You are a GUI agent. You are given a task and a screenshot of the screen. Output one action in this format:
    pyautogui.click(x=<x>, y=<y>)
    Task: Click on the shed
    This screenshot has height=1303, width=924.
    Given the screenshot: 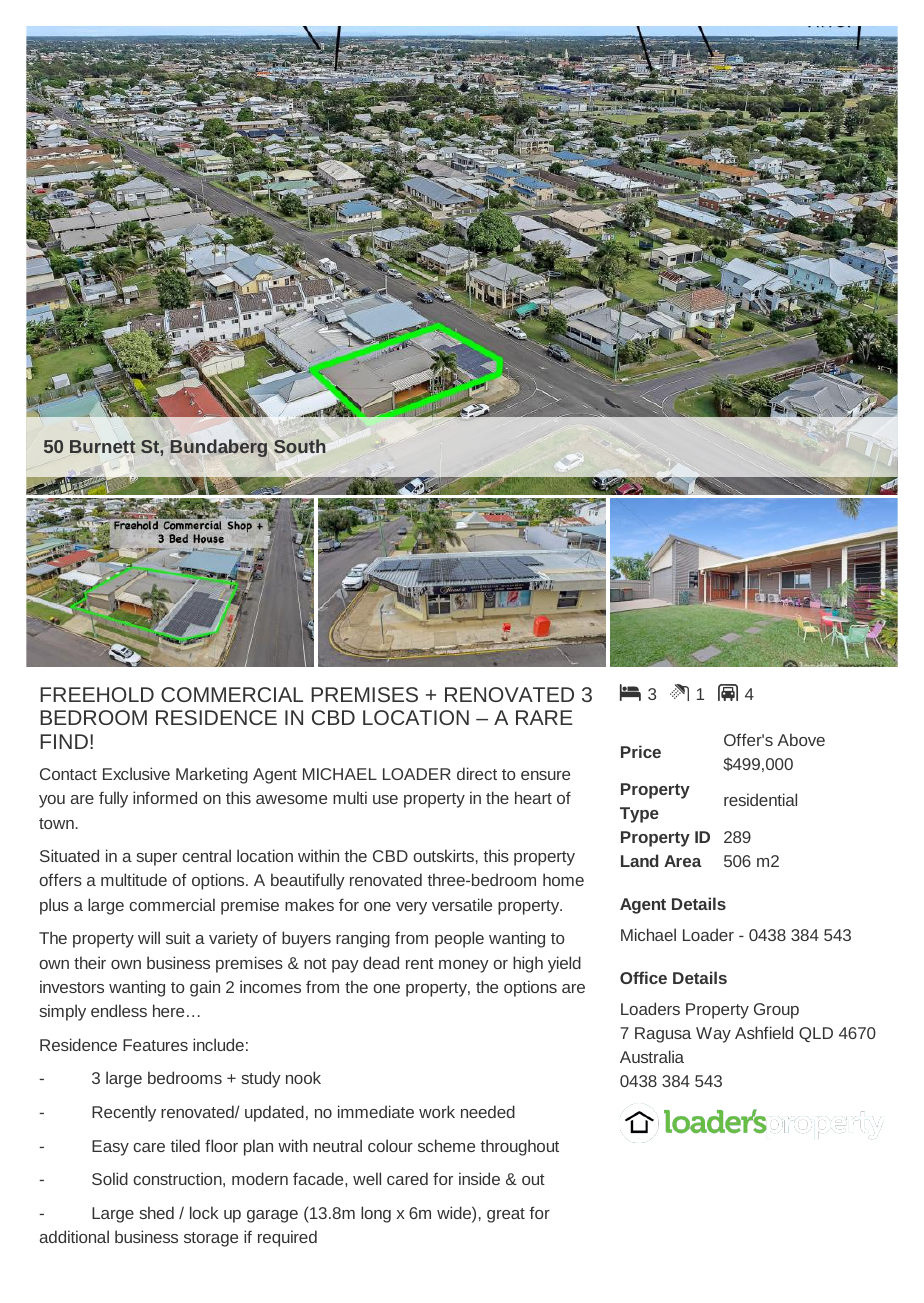 What is the action you would take?
    pyautogui.click(x=156, y=1212)
